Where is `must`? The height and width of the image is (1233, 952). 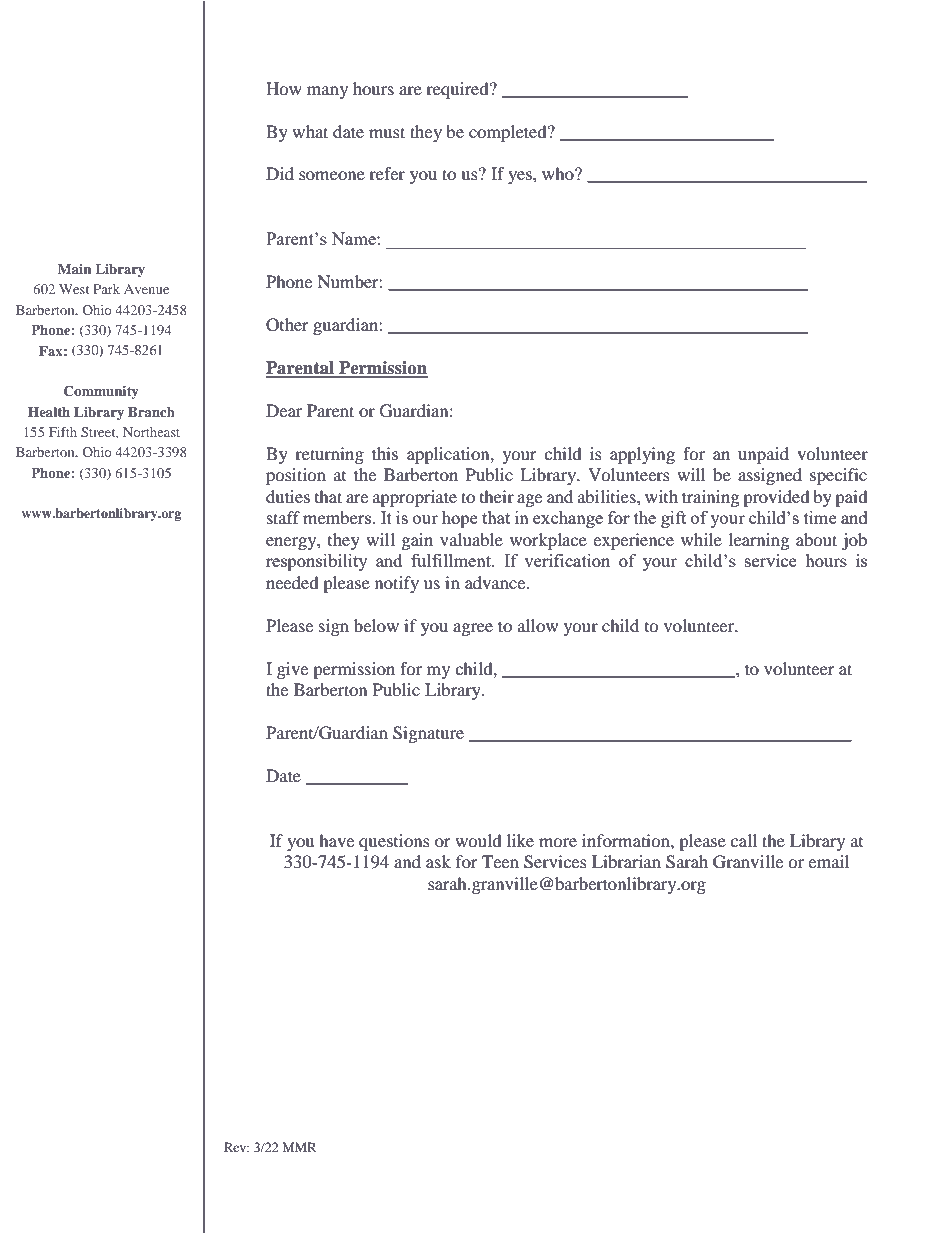 must is located at coordinates (387, 132).
